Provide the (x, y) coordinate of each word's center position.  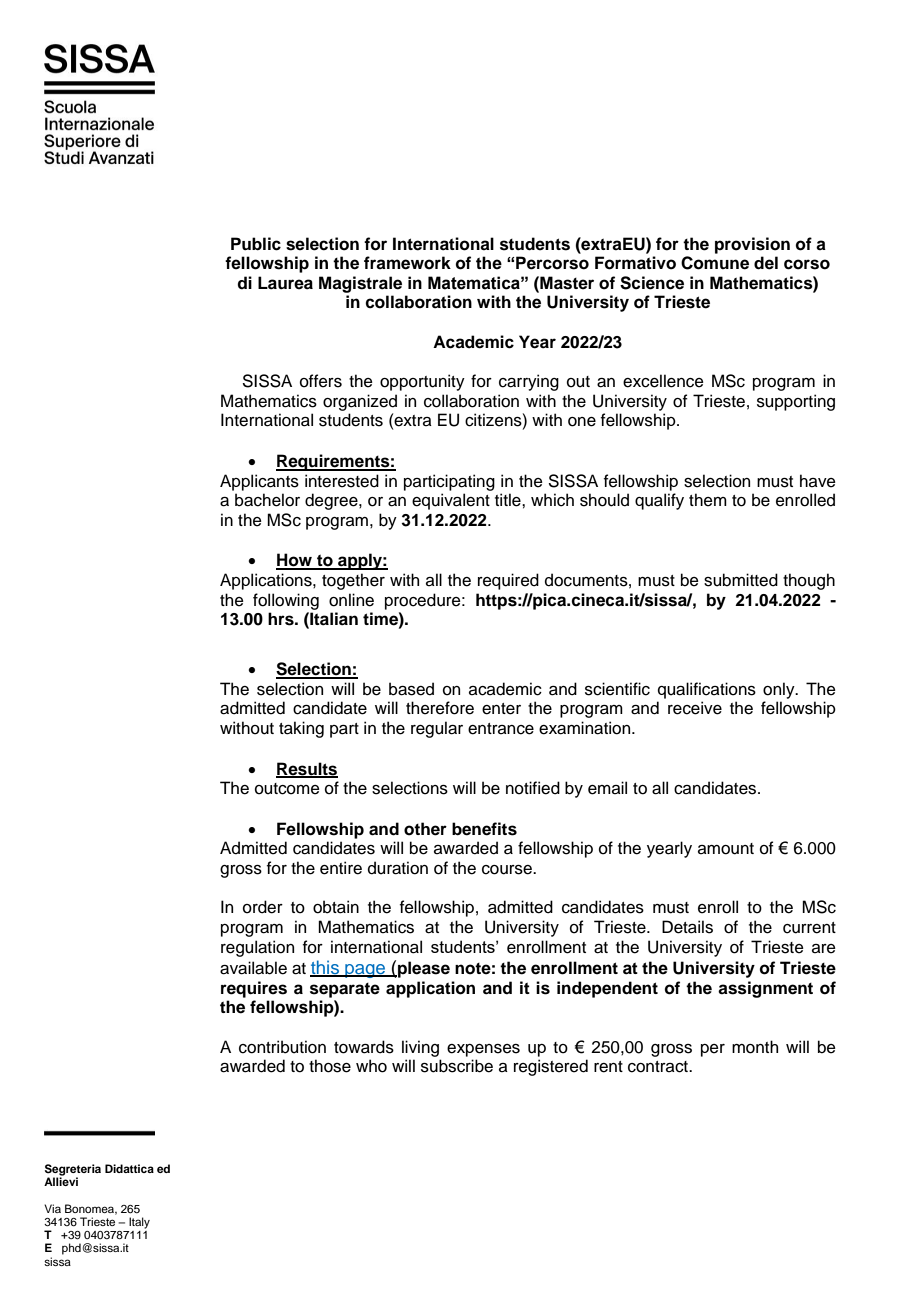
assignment (765, 989)
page (365, 971)
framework (407, 263)
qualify (659, 501)
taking (301, 729)
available (253, 968)
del (766, 263)
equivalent (451, 501)
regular (437, 729)
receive (695, 708)
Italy (139, 1223)
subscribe (457, 1066)
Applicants (259, 482)
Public (256, 244)
